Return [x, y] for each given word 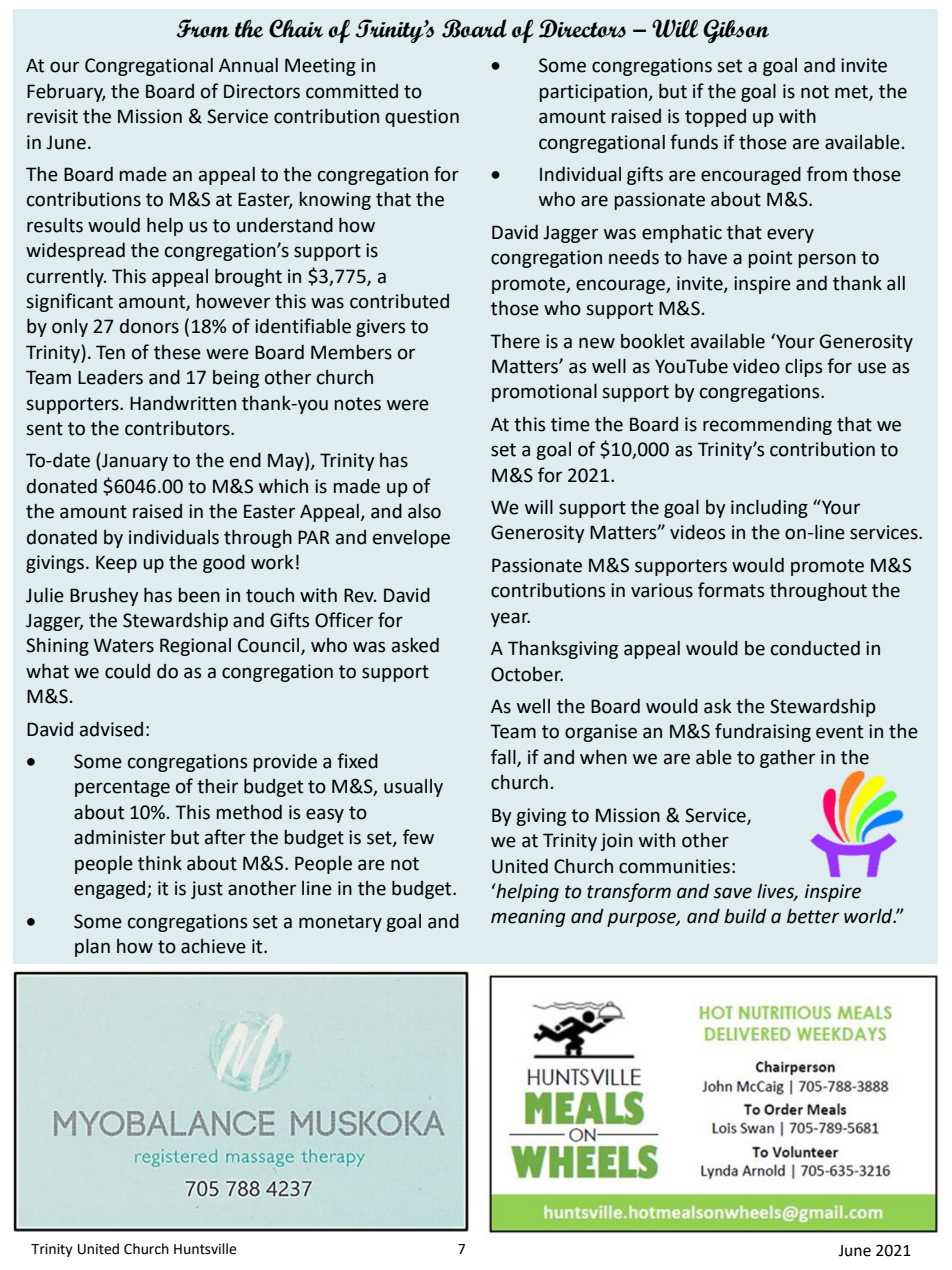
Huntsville [205, 1249]
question [422, 118]
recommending [767, 426]
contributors [178, 428]
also [424, 511]
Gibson [736, 31]
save [732, 893]
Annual [248, 65]
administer [120, 837]
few [418, 837]
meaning [528, 918]
